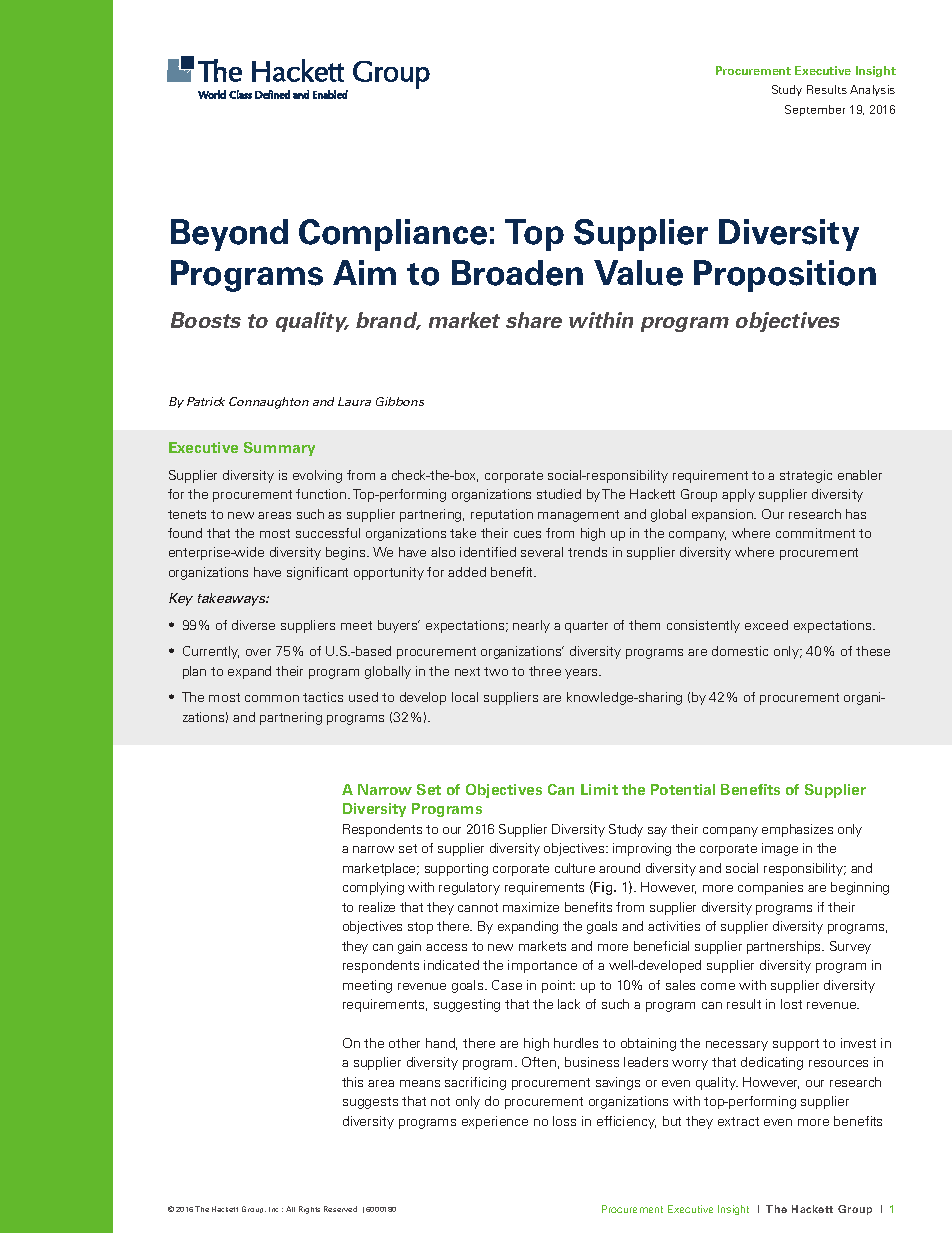  I want to click on emphasizes, so click(797, 830).
